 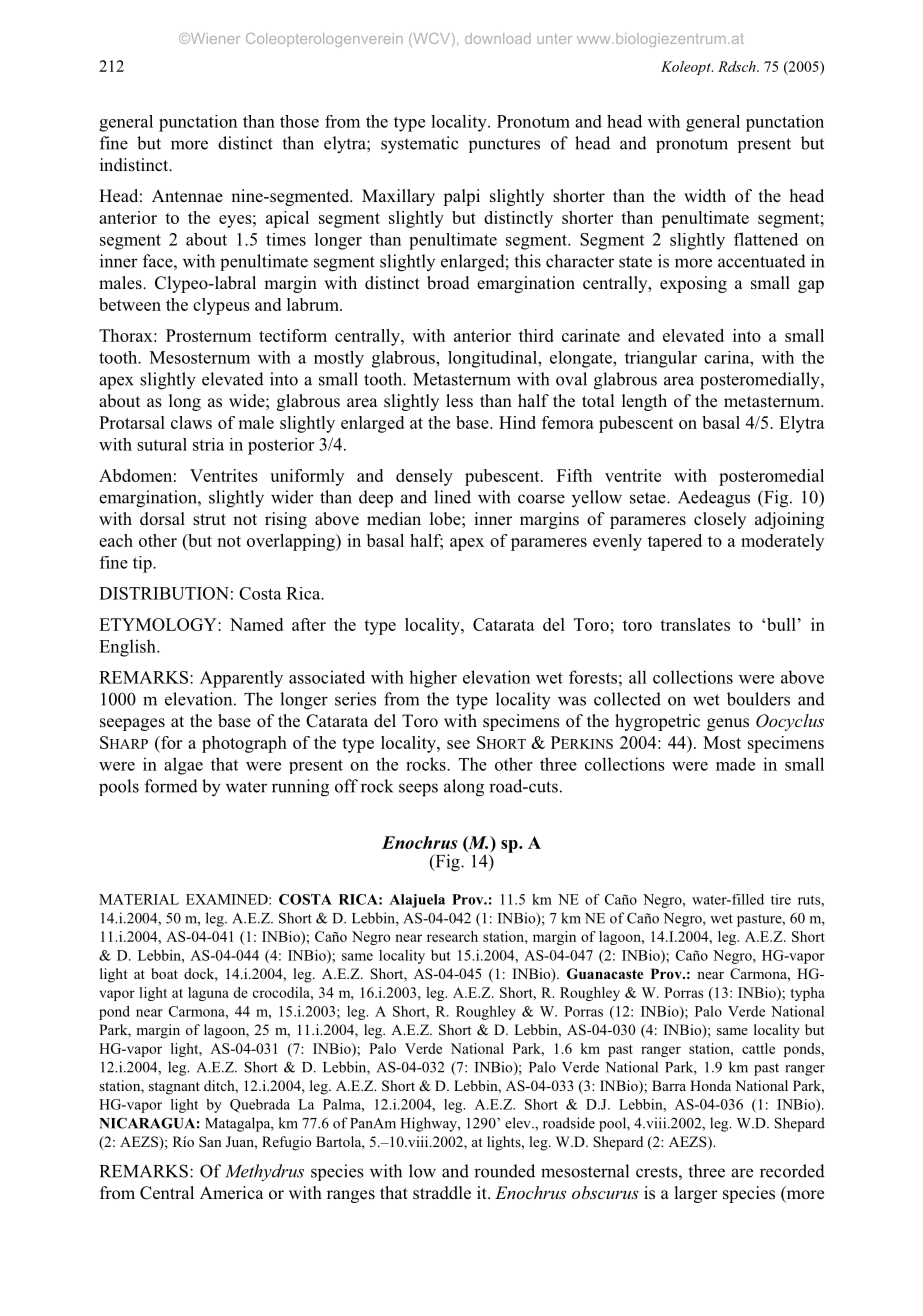 I want to click on larger, so click(x=696, y=1194).
